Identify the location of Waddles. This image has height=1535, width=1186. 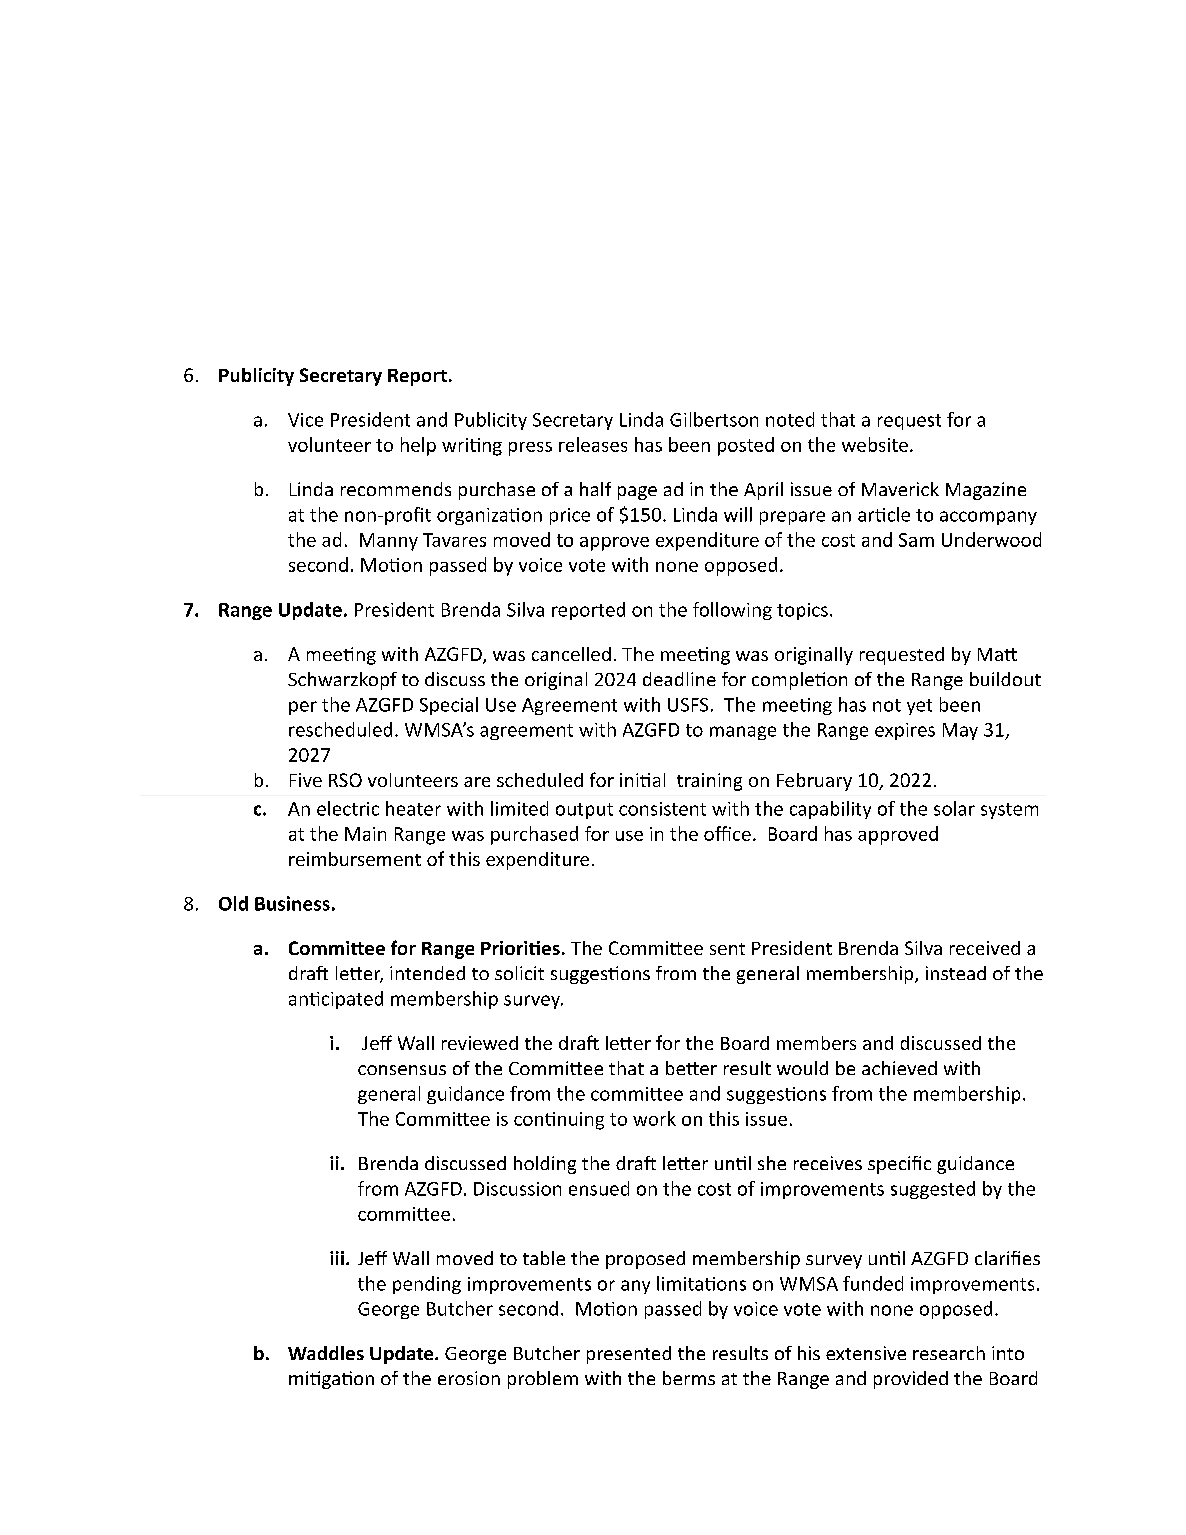
(326, 1353).
